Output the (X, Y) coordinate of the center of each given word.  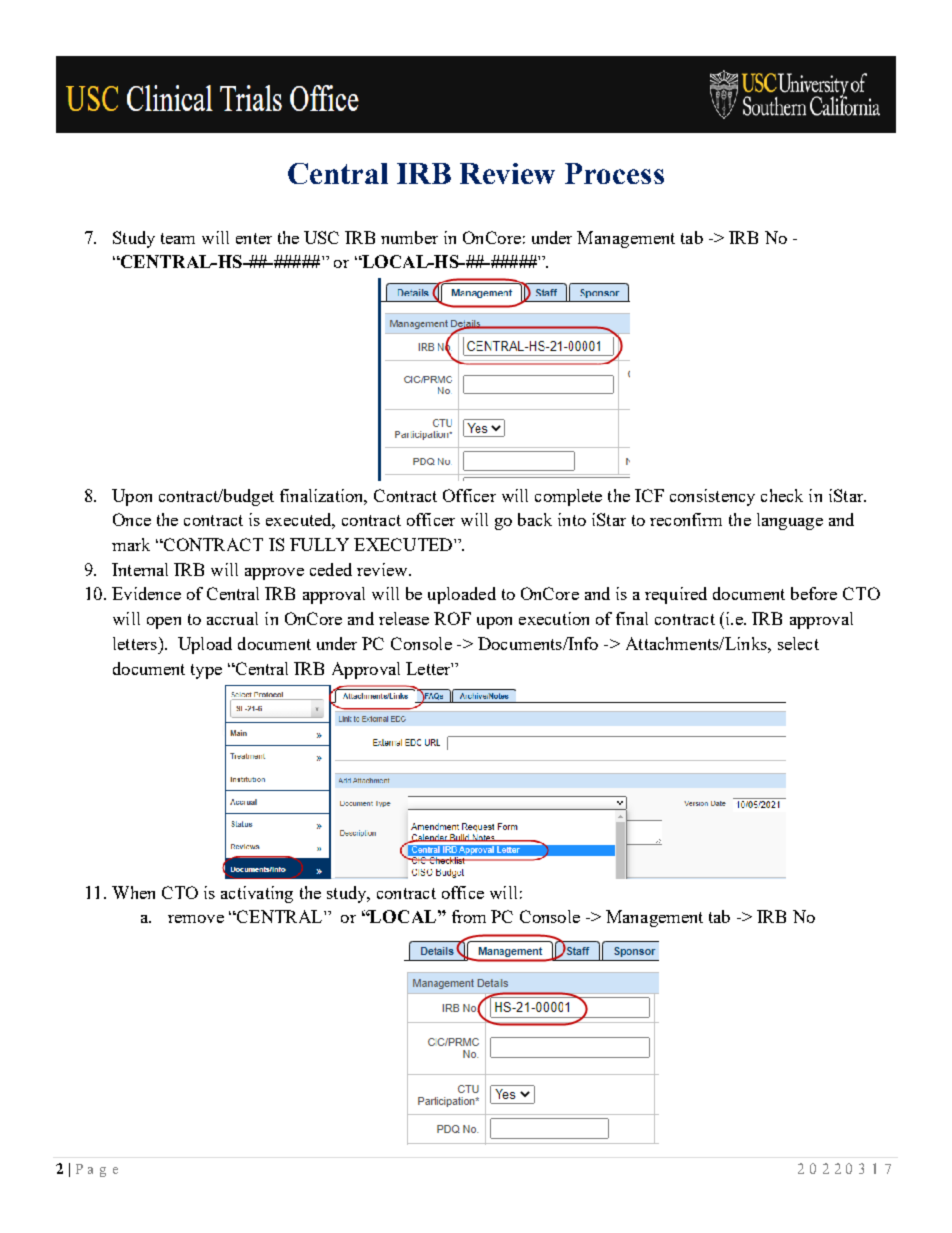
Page (97, 1170)
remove (196, 919)
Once (132, 519)
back (535, 519)
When (133, 892)
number (409, 237)
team (178, 238)
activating (257, 894)
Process (614, 173)
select (798, 643)
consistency (712, 497)
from (469, 916)
